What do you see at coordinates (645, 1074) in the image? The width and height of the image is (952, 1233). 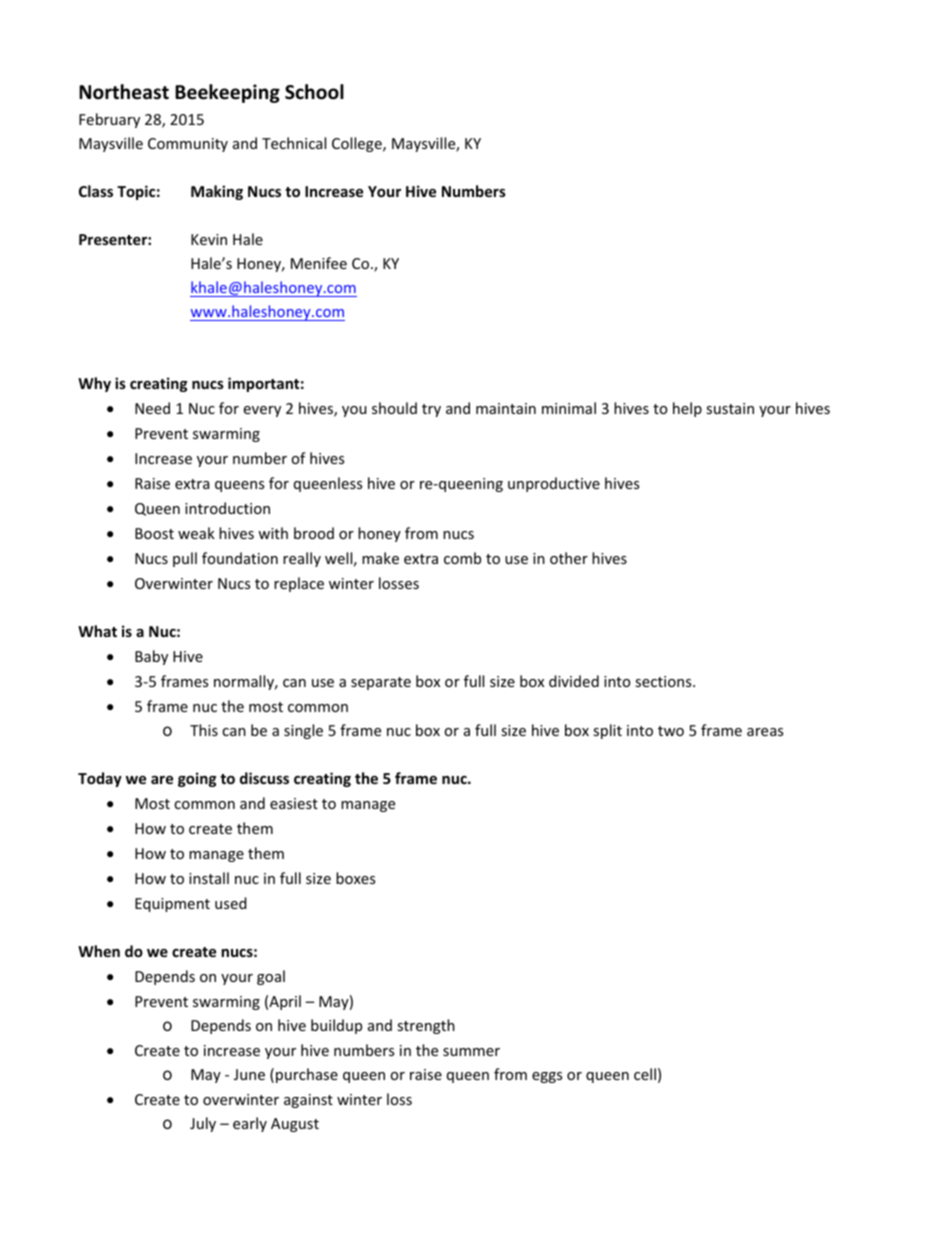 I see `cell` at bounding box center [645, 1074].
